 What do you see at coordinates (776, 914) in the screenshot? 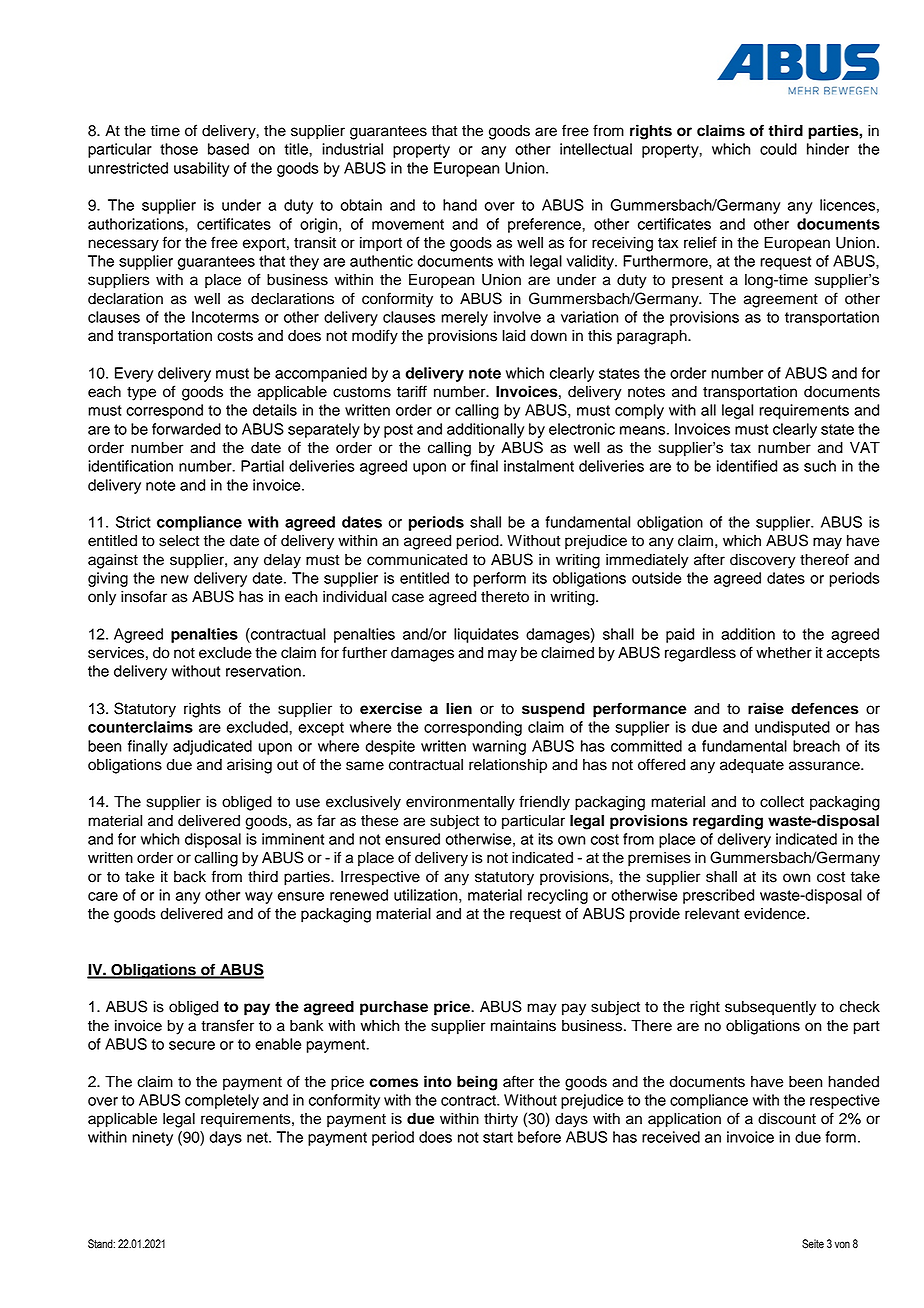
I see `evidence` at bounding box center [776, 914].
